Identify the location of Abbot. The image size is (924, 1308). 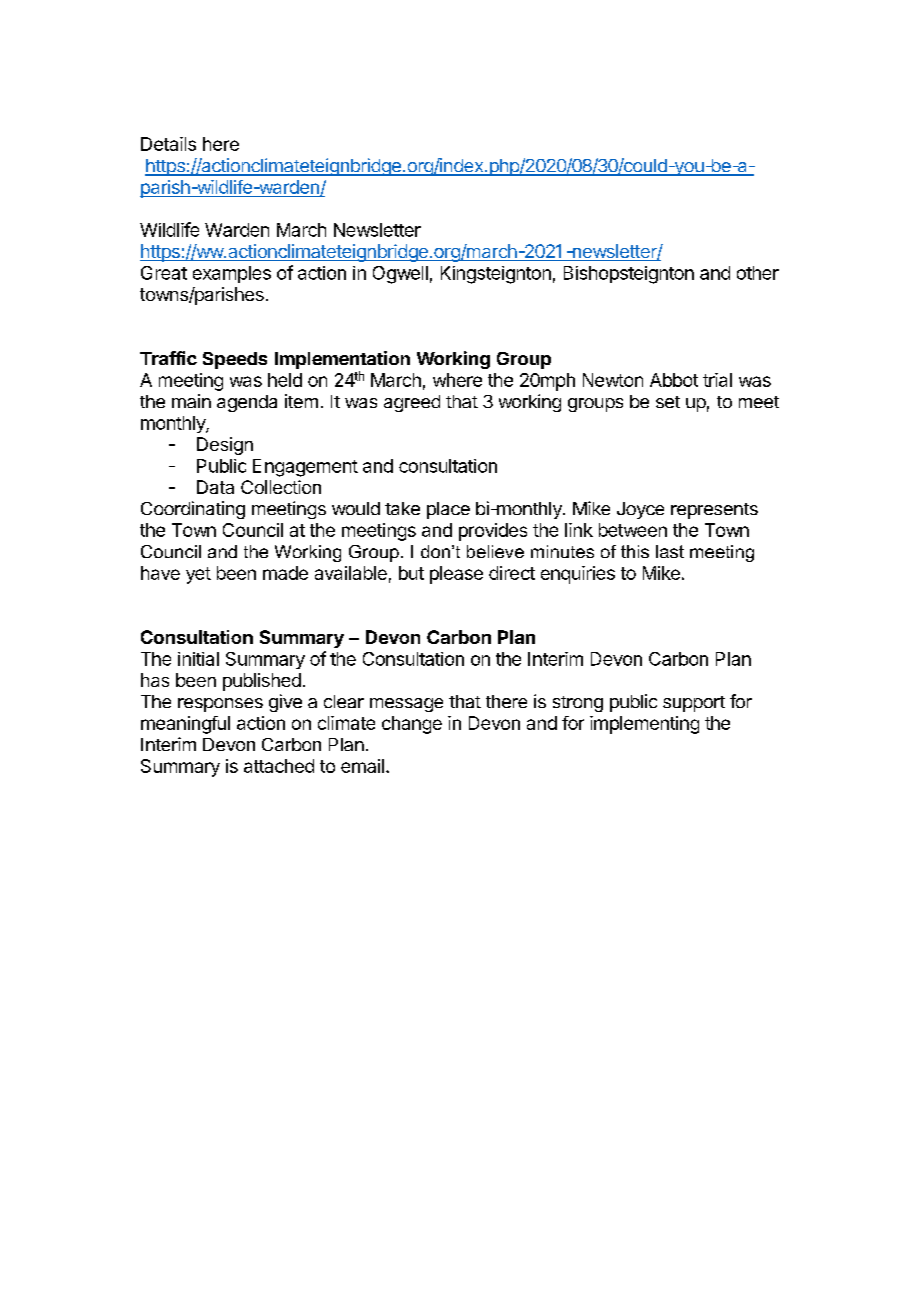
(674, 380).
